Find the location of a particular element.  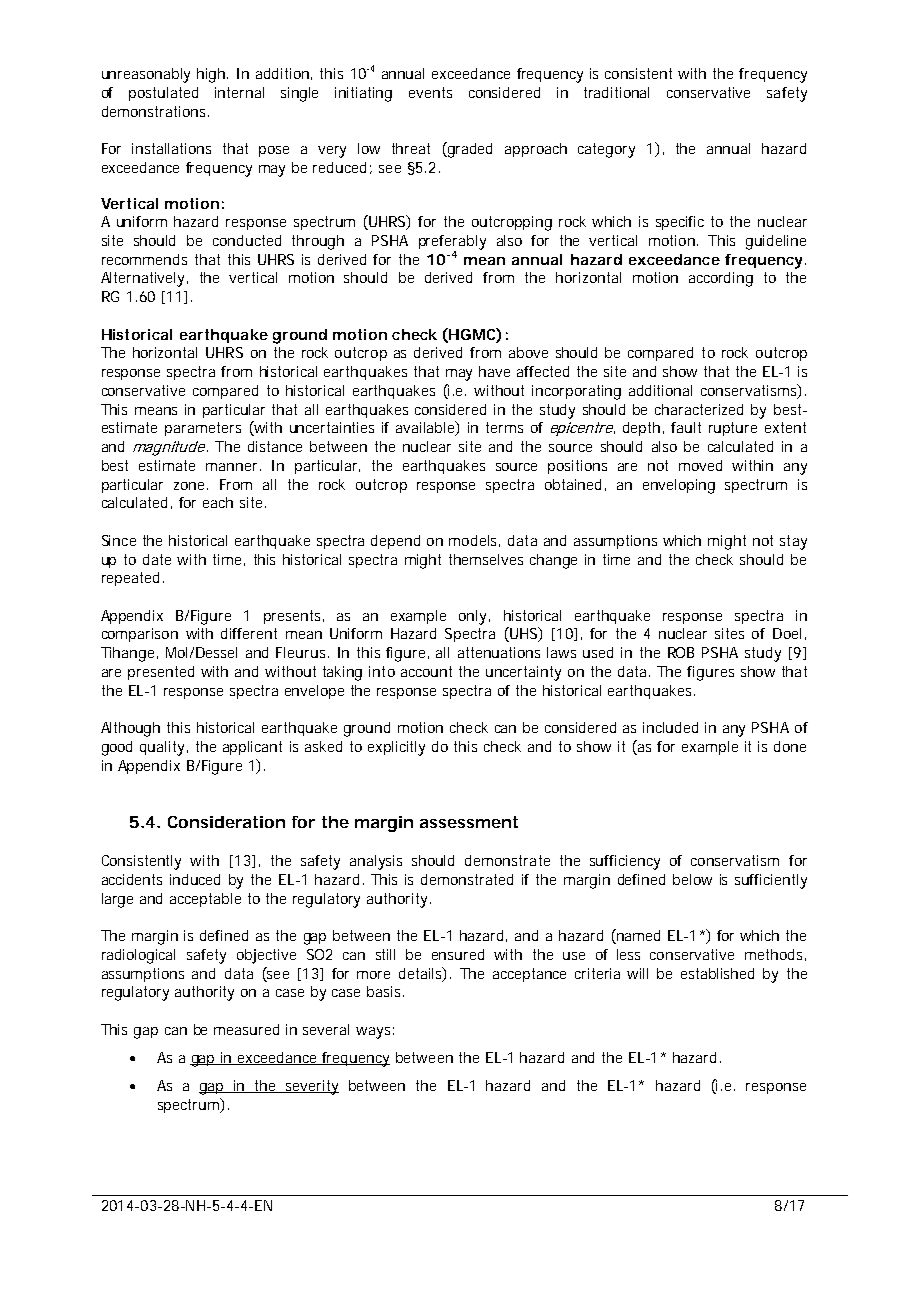

Alternatively is located at coordinates (142, 279).
